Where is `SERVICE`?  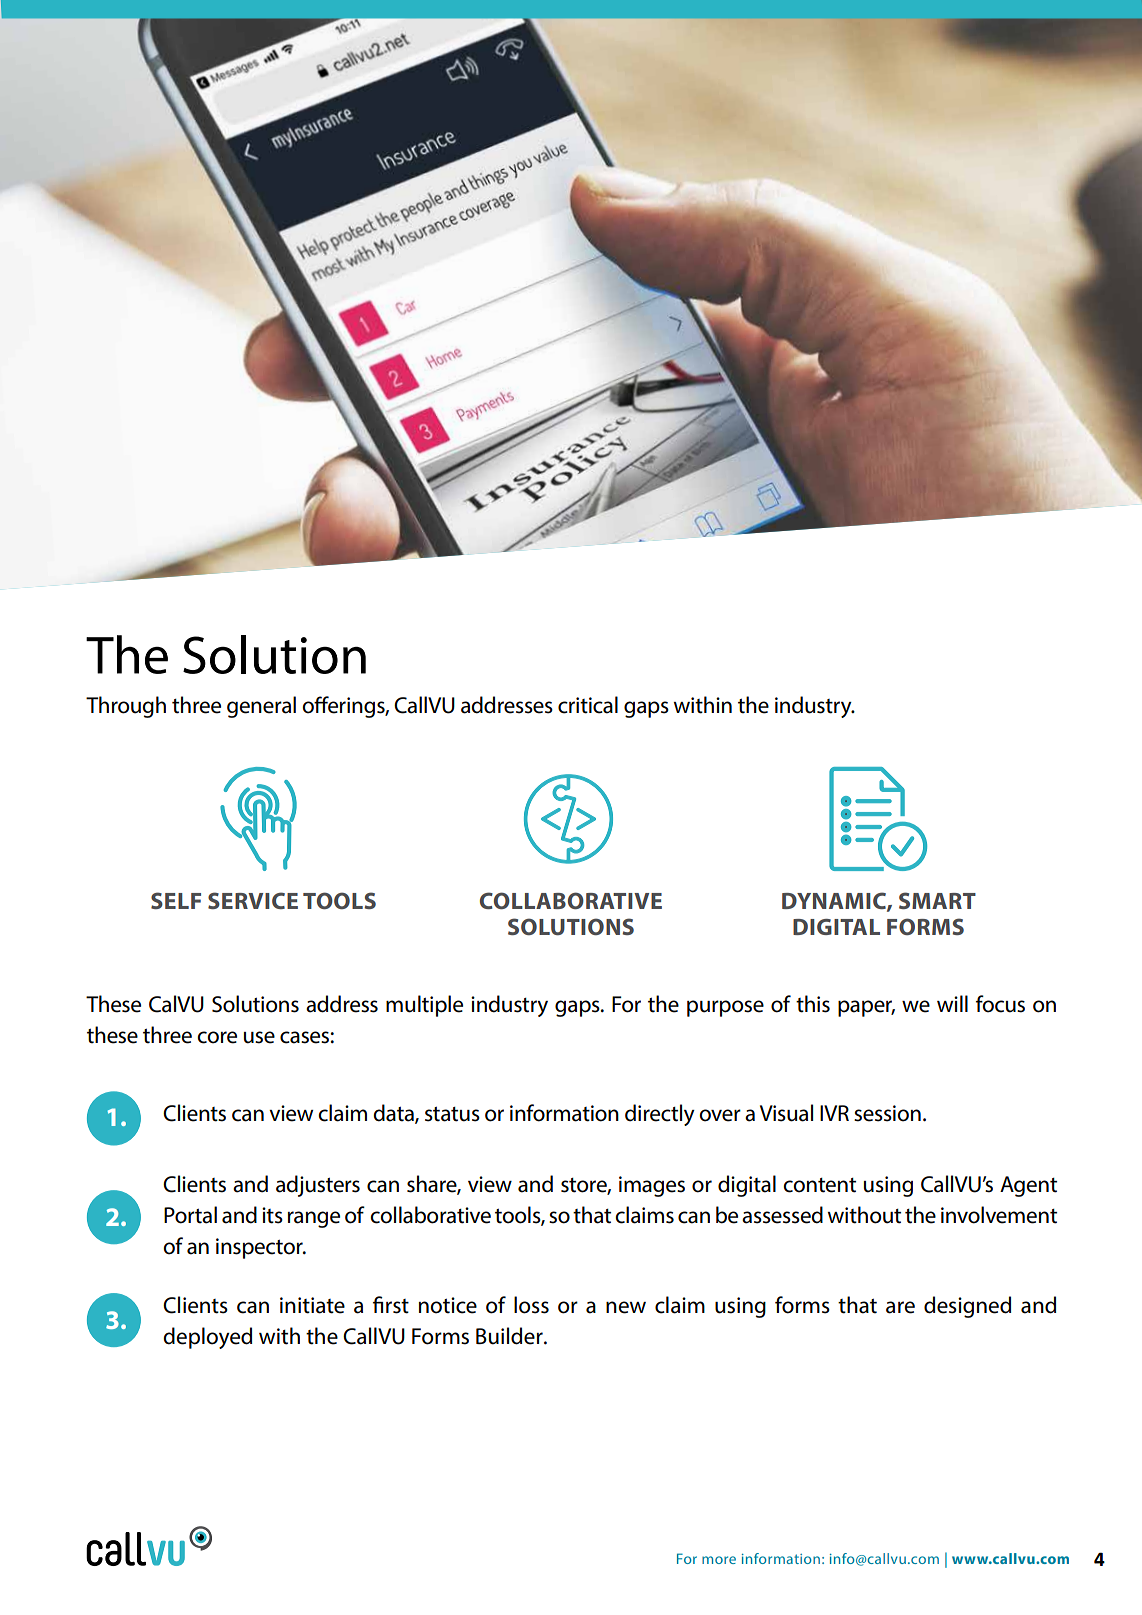 SERVICE is located at coordinates (253, 900).
